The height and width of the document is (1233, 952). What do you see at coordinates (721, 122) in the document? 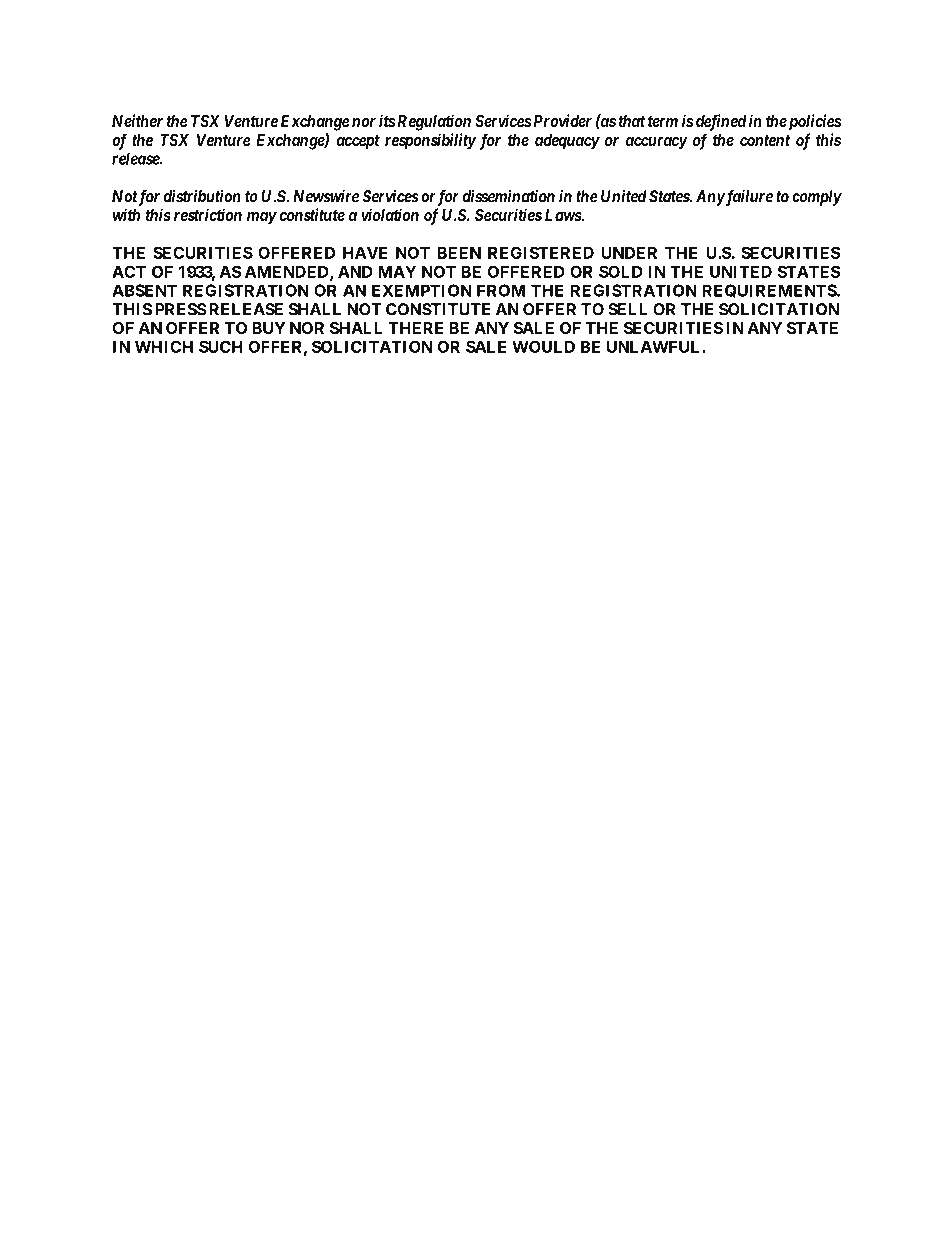
I see `defined` at bounding box center [721, 122].
